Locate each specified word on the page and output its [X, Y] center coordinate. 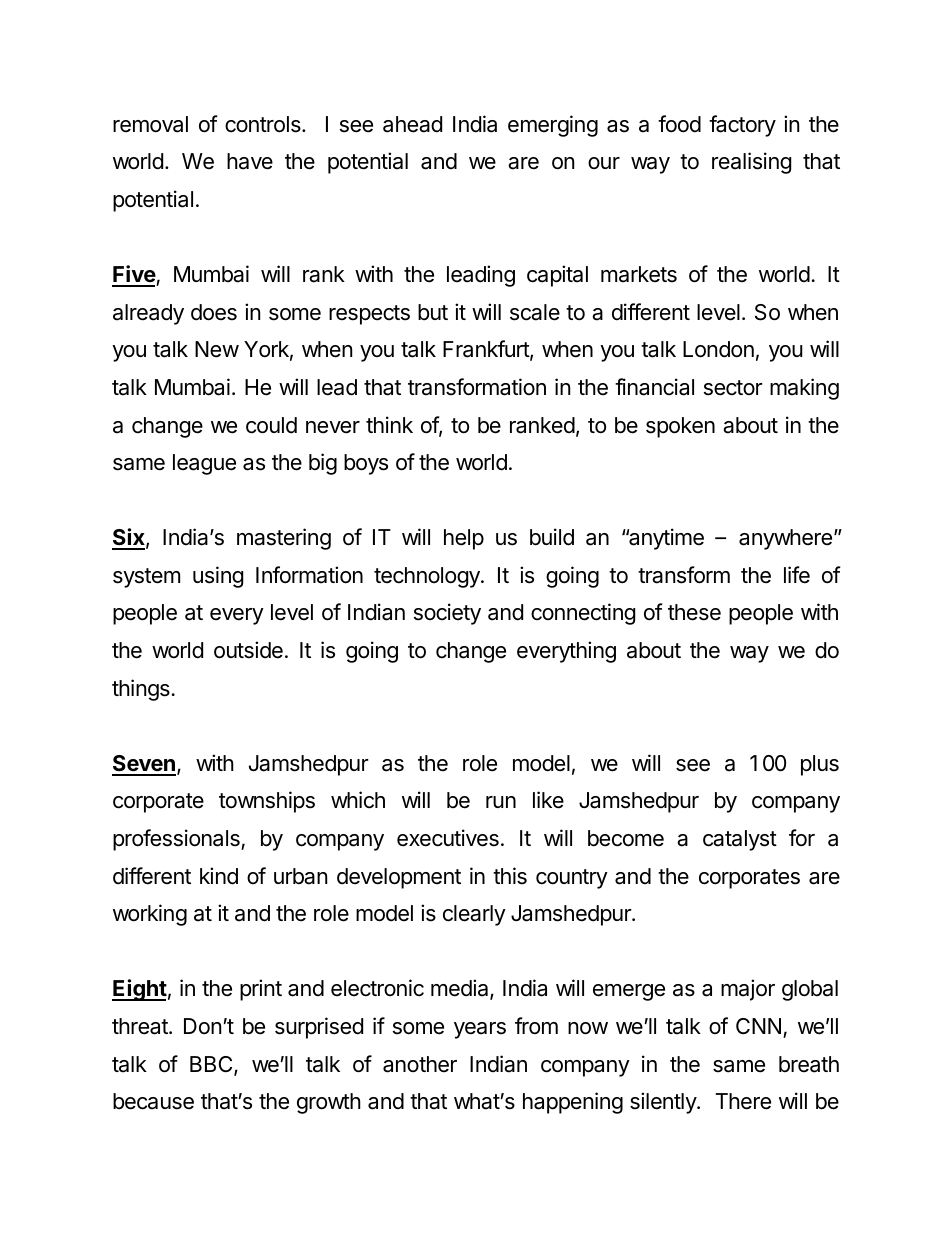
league [204, 464]
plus [820, 765]
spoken [680, 427]
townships [267, 802]
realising [751, 163]
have [250, 161]
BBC [212, 1065]
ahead [412, 124]
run [501, 802]
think [389, 424]
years [480, 1030]
